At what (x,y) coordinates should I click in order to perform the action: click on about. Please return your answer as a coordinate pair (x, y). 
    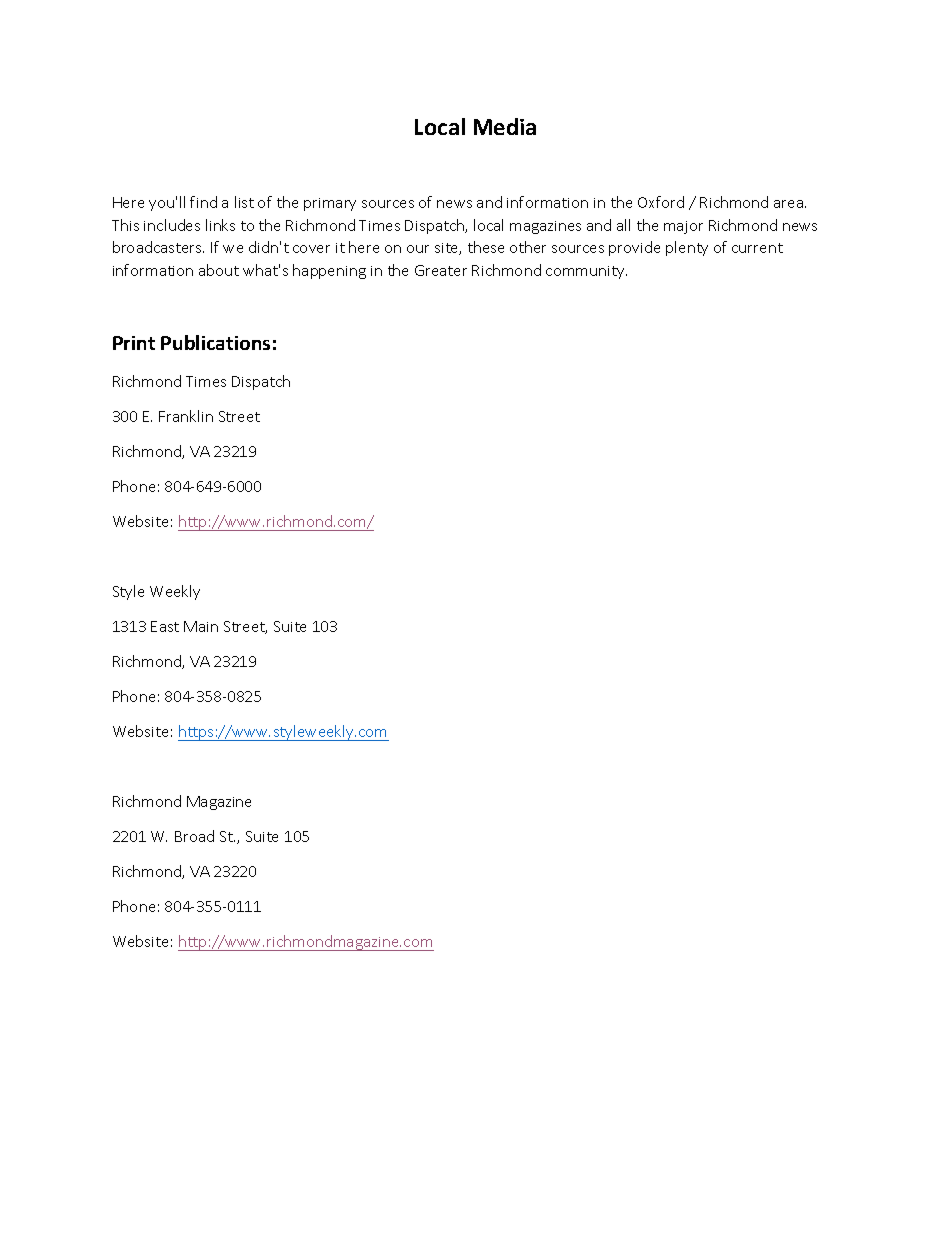
    Looking at the image, I should click on (219, 270).
